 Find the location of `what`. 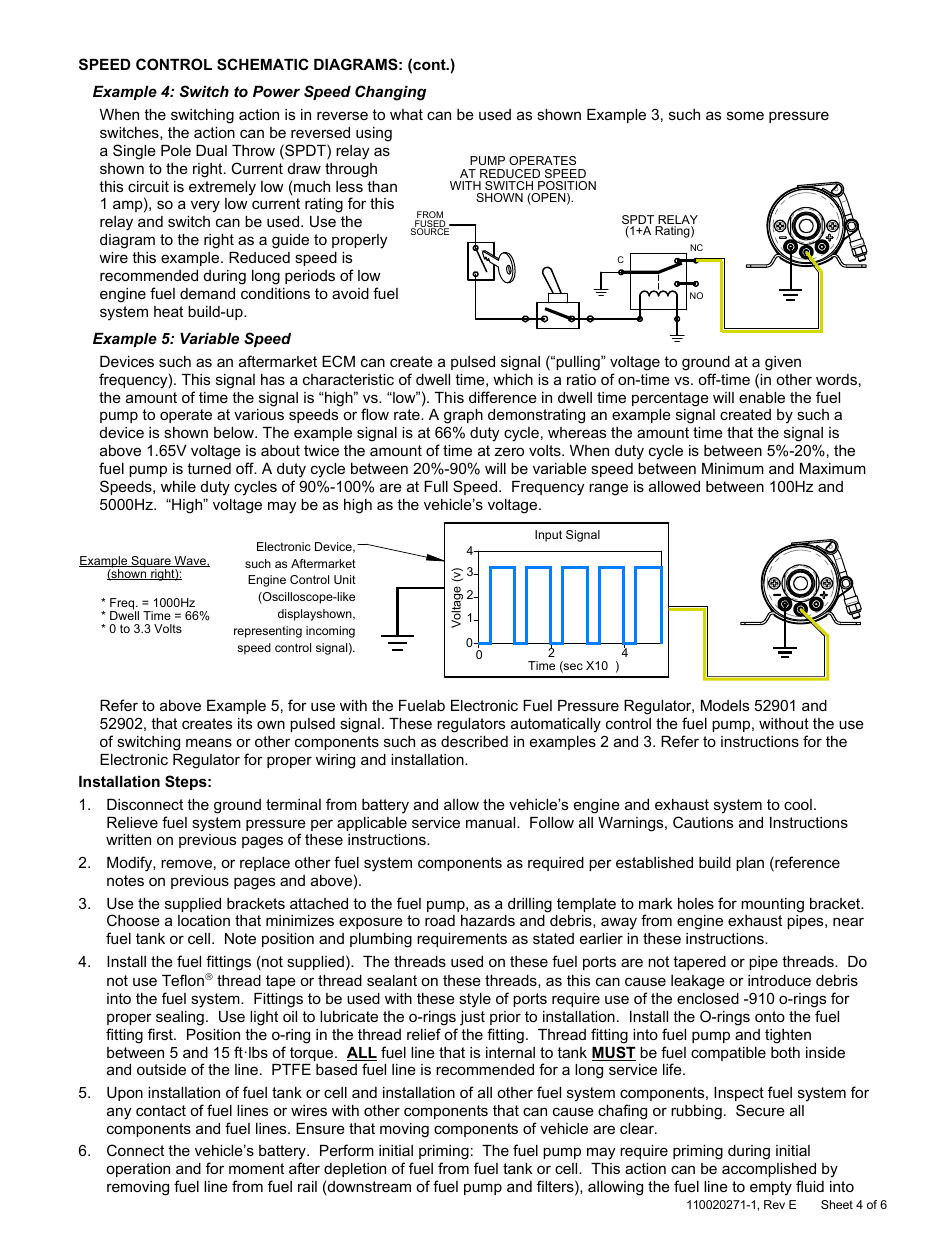

what is located at coordinates (406, 114).
